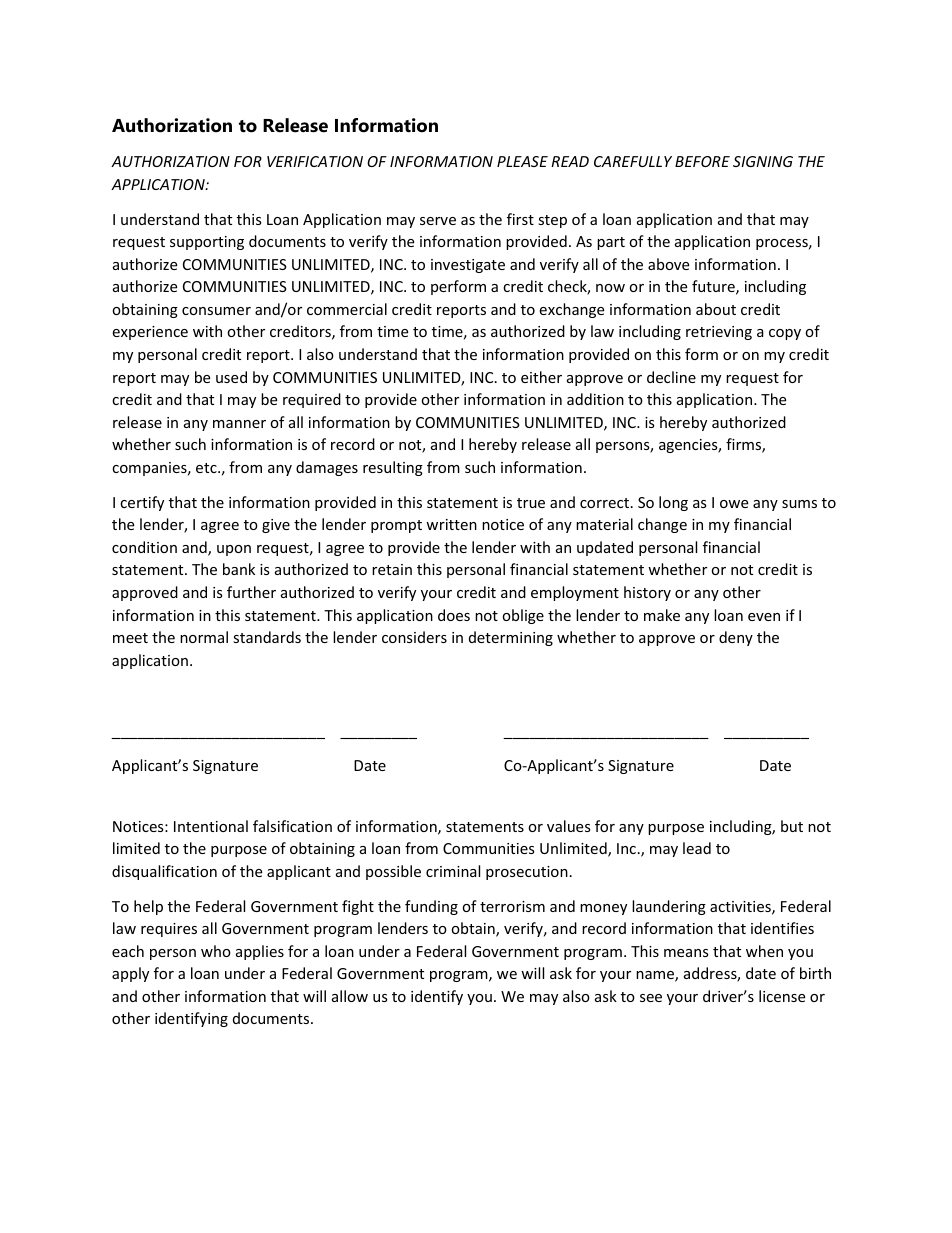 The width and height of the page is (952, 1233). What do you see at coordinates (541, 377) in the page?
I see `either` at bounding box center [541, 377].
